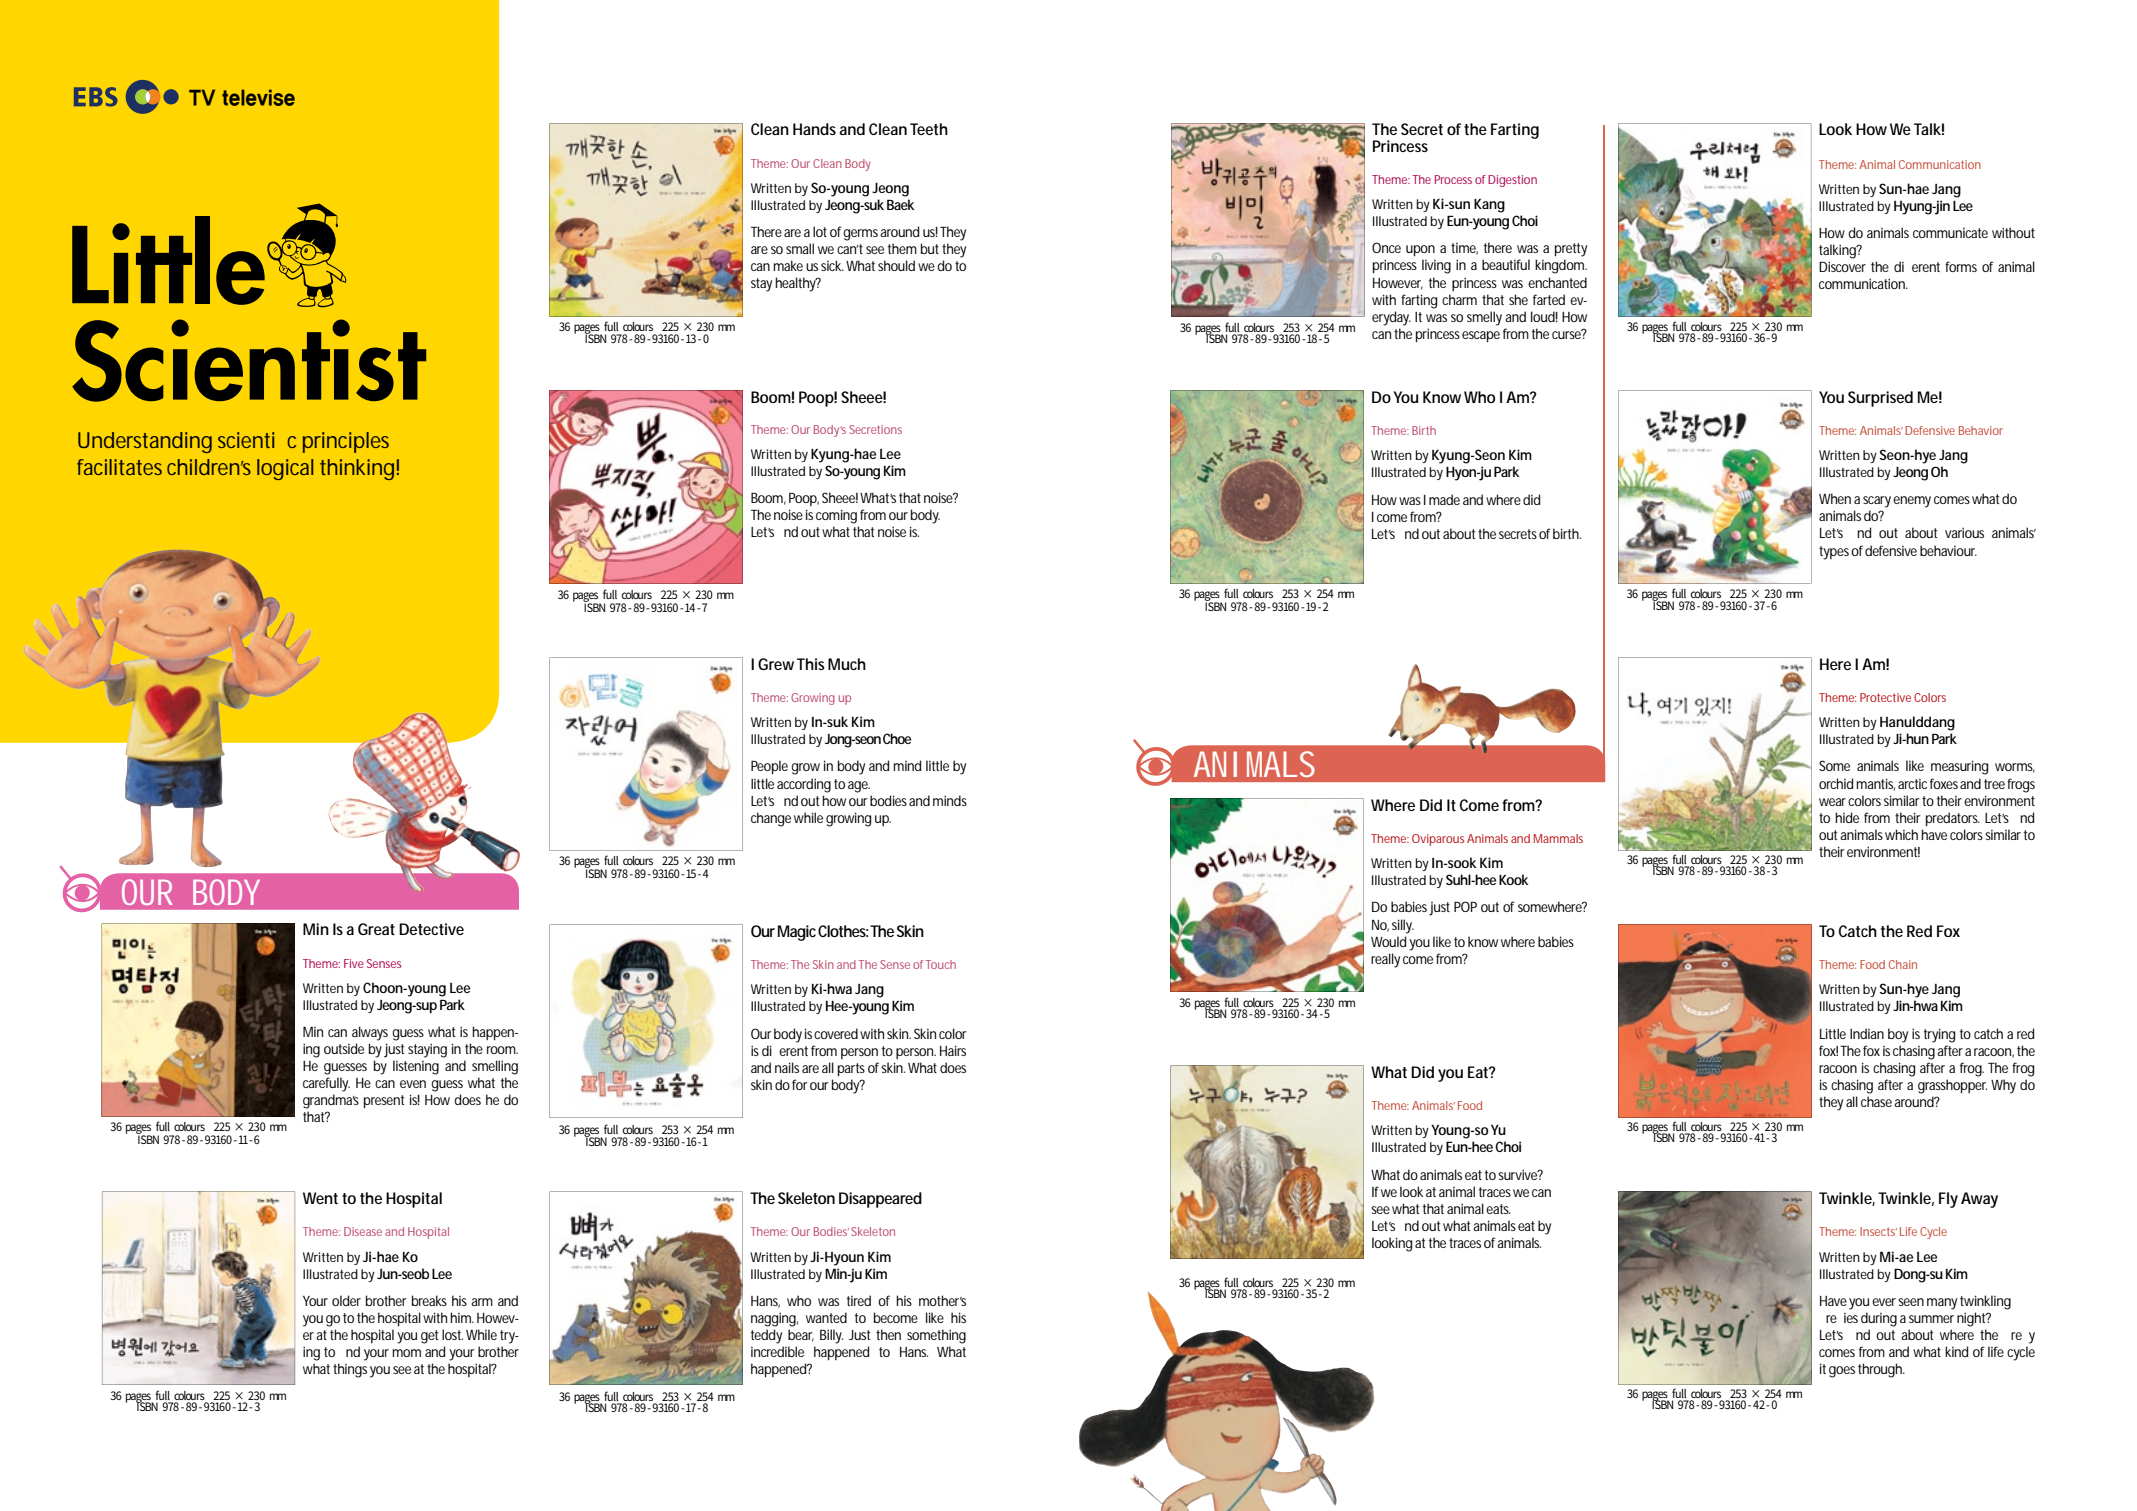 This page has width=2137, height=1511. I want to click on communicate, so click(1950, 233).
